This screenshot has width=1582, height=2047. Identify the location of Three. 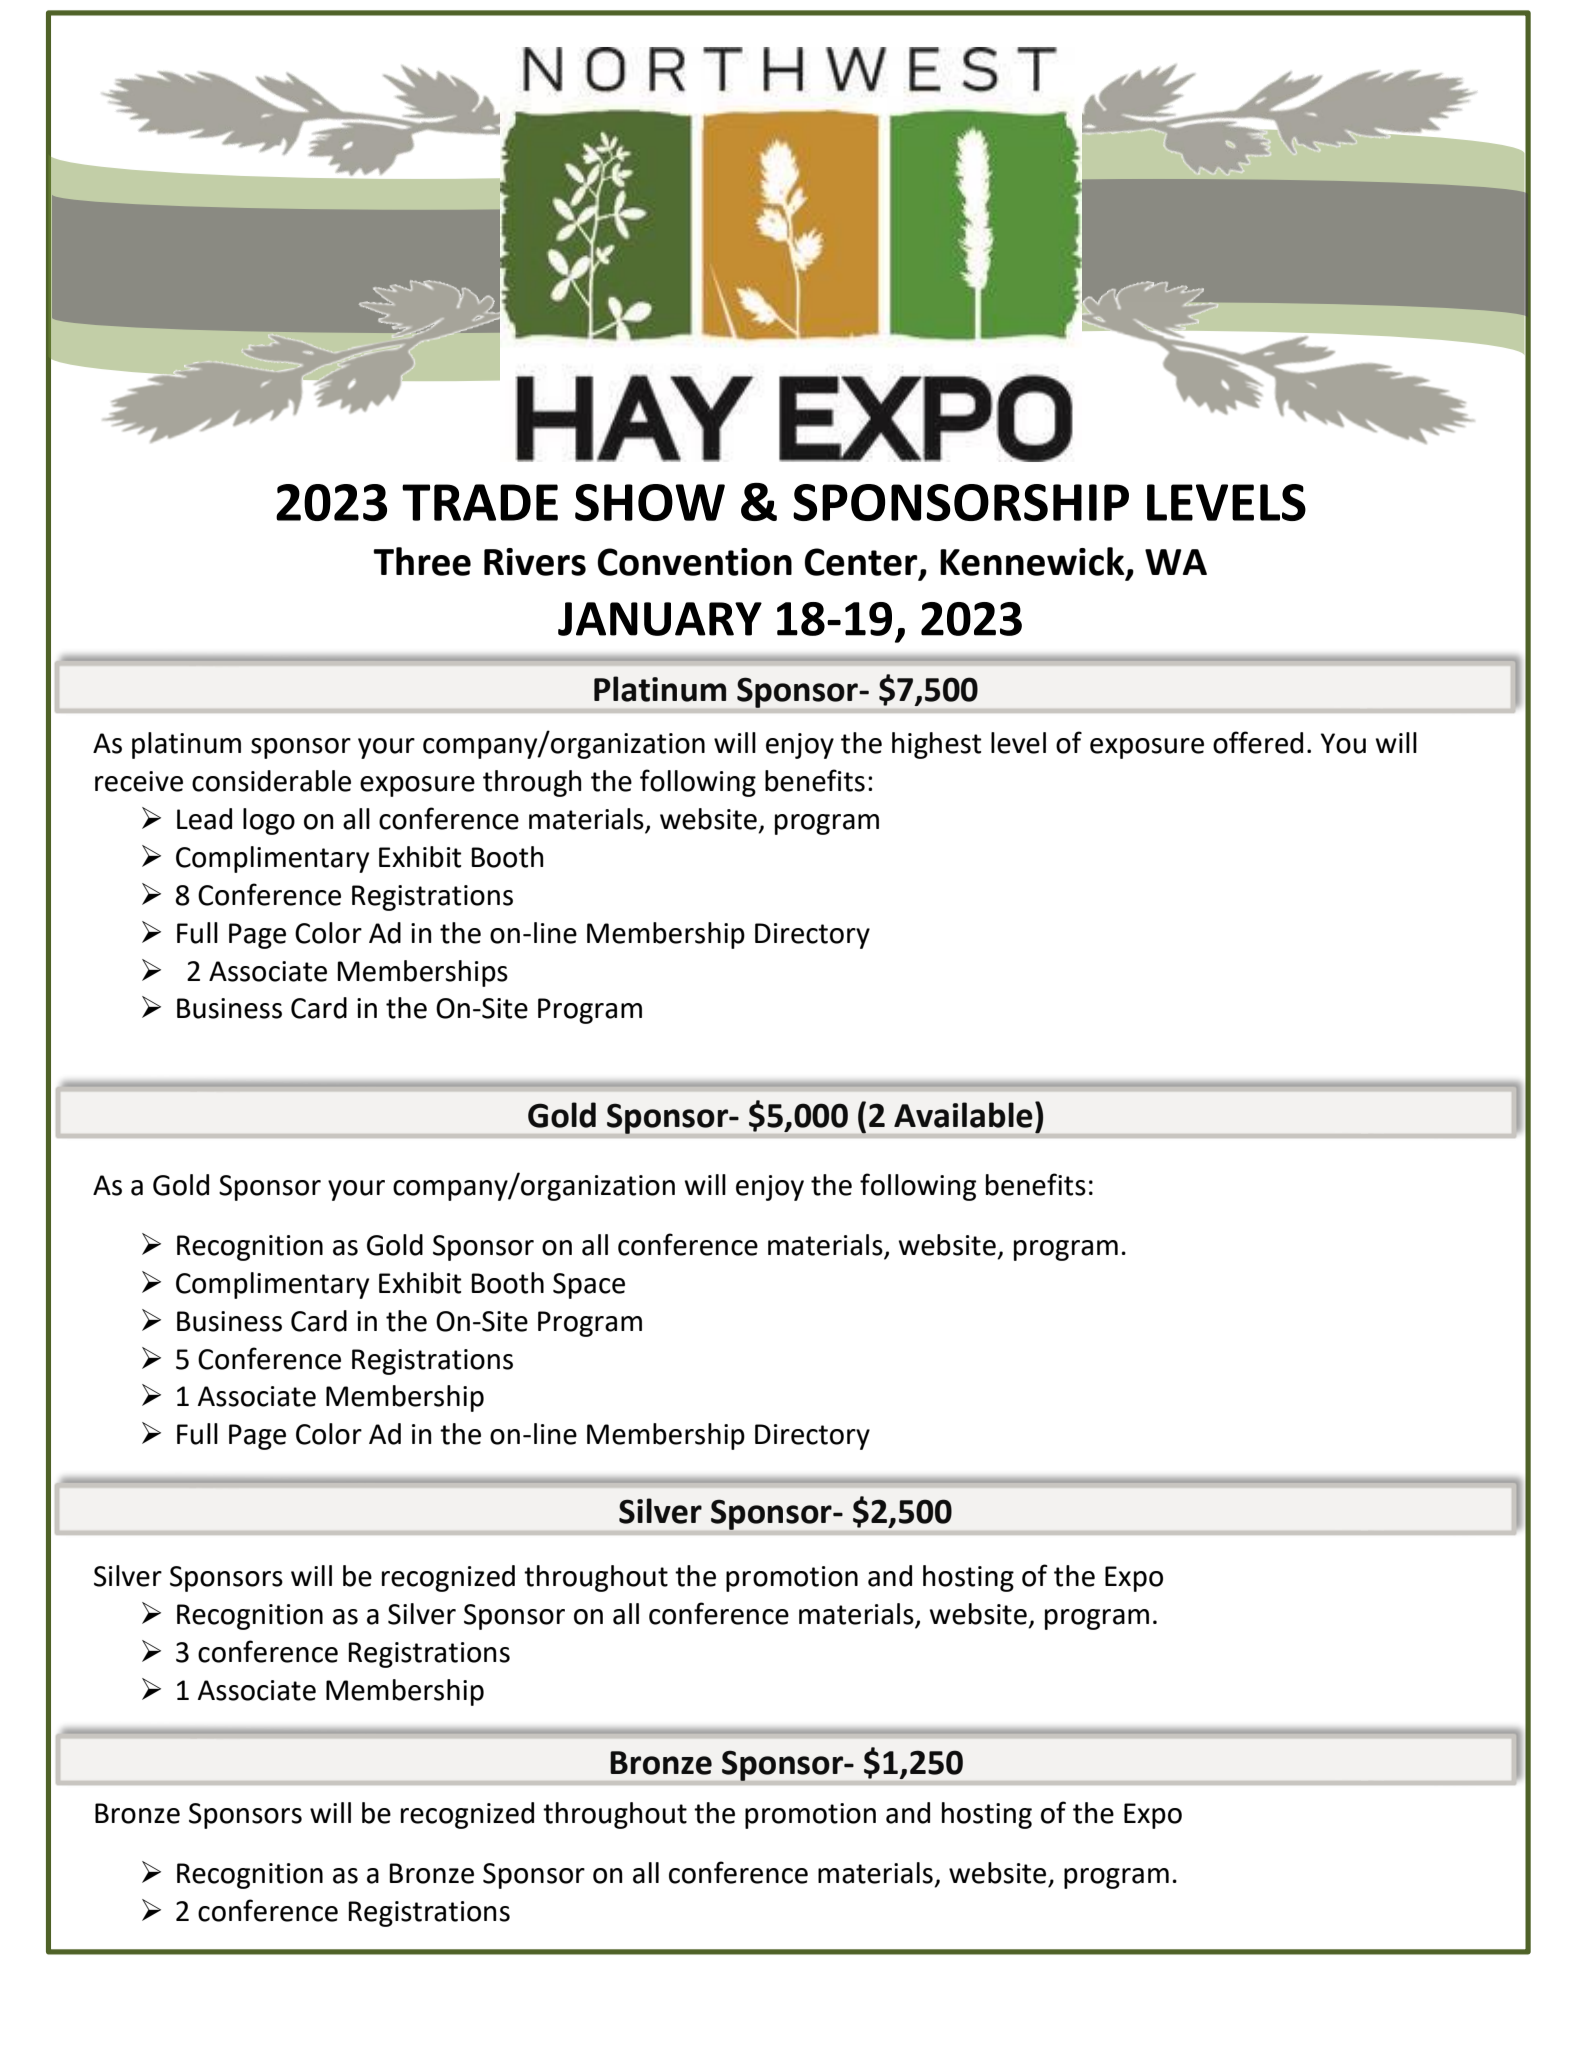
(422, 561).
